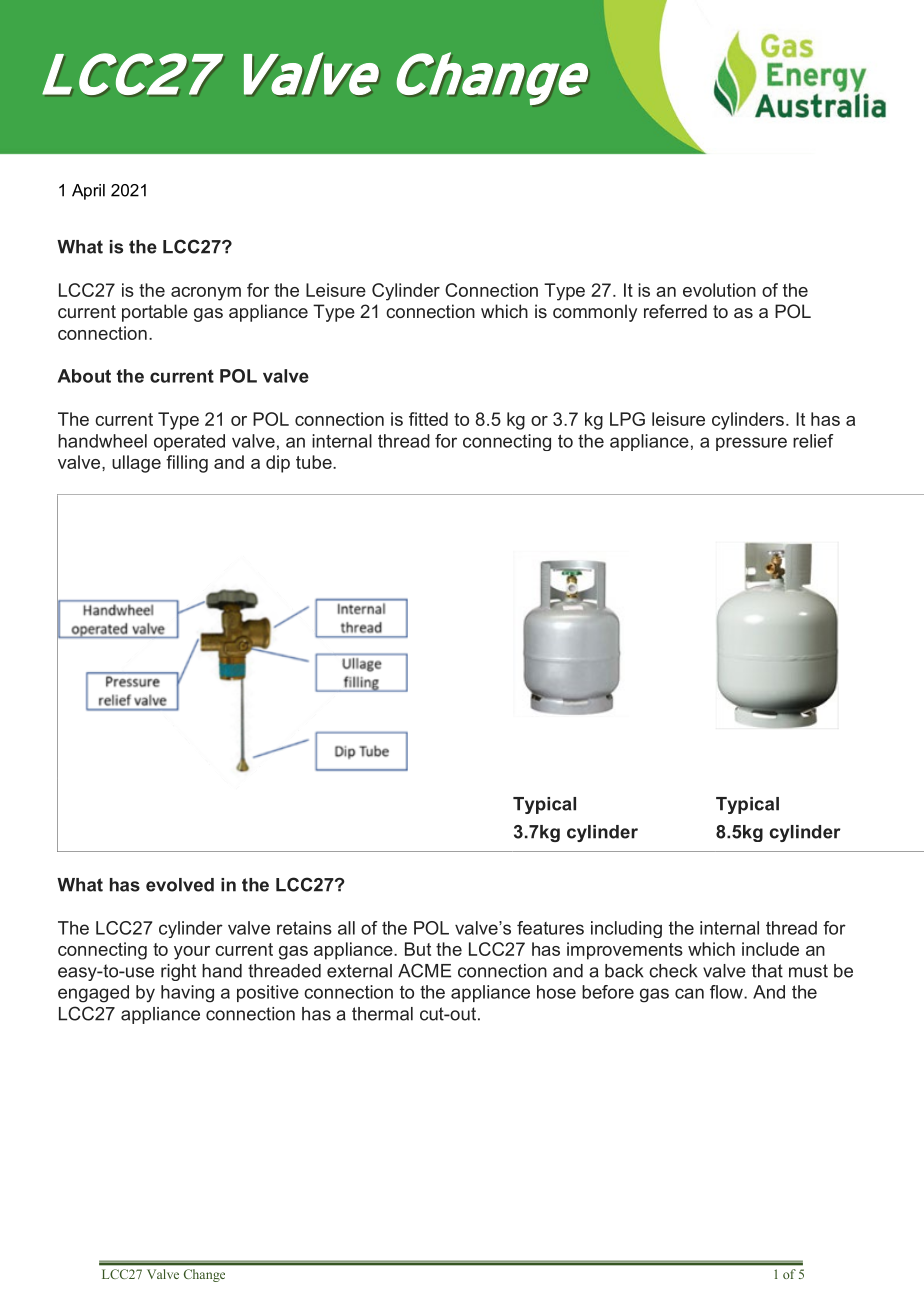  Describe the element at coordinates (770, 949) in the screenshot. I see `include` at that location.
